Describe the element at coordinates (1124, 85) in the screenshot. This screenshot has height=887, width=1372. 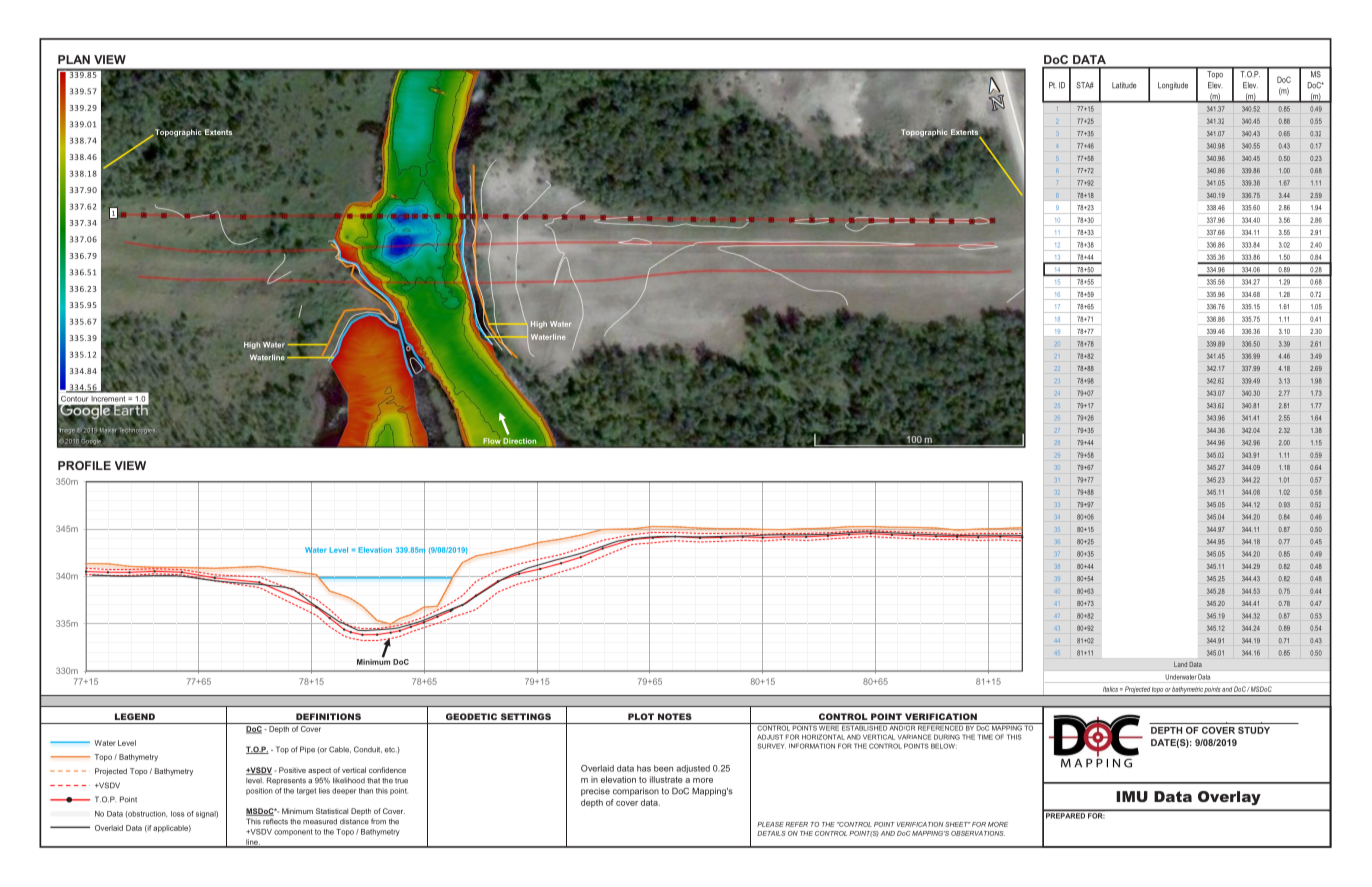
I see `Latitude` at that location.
